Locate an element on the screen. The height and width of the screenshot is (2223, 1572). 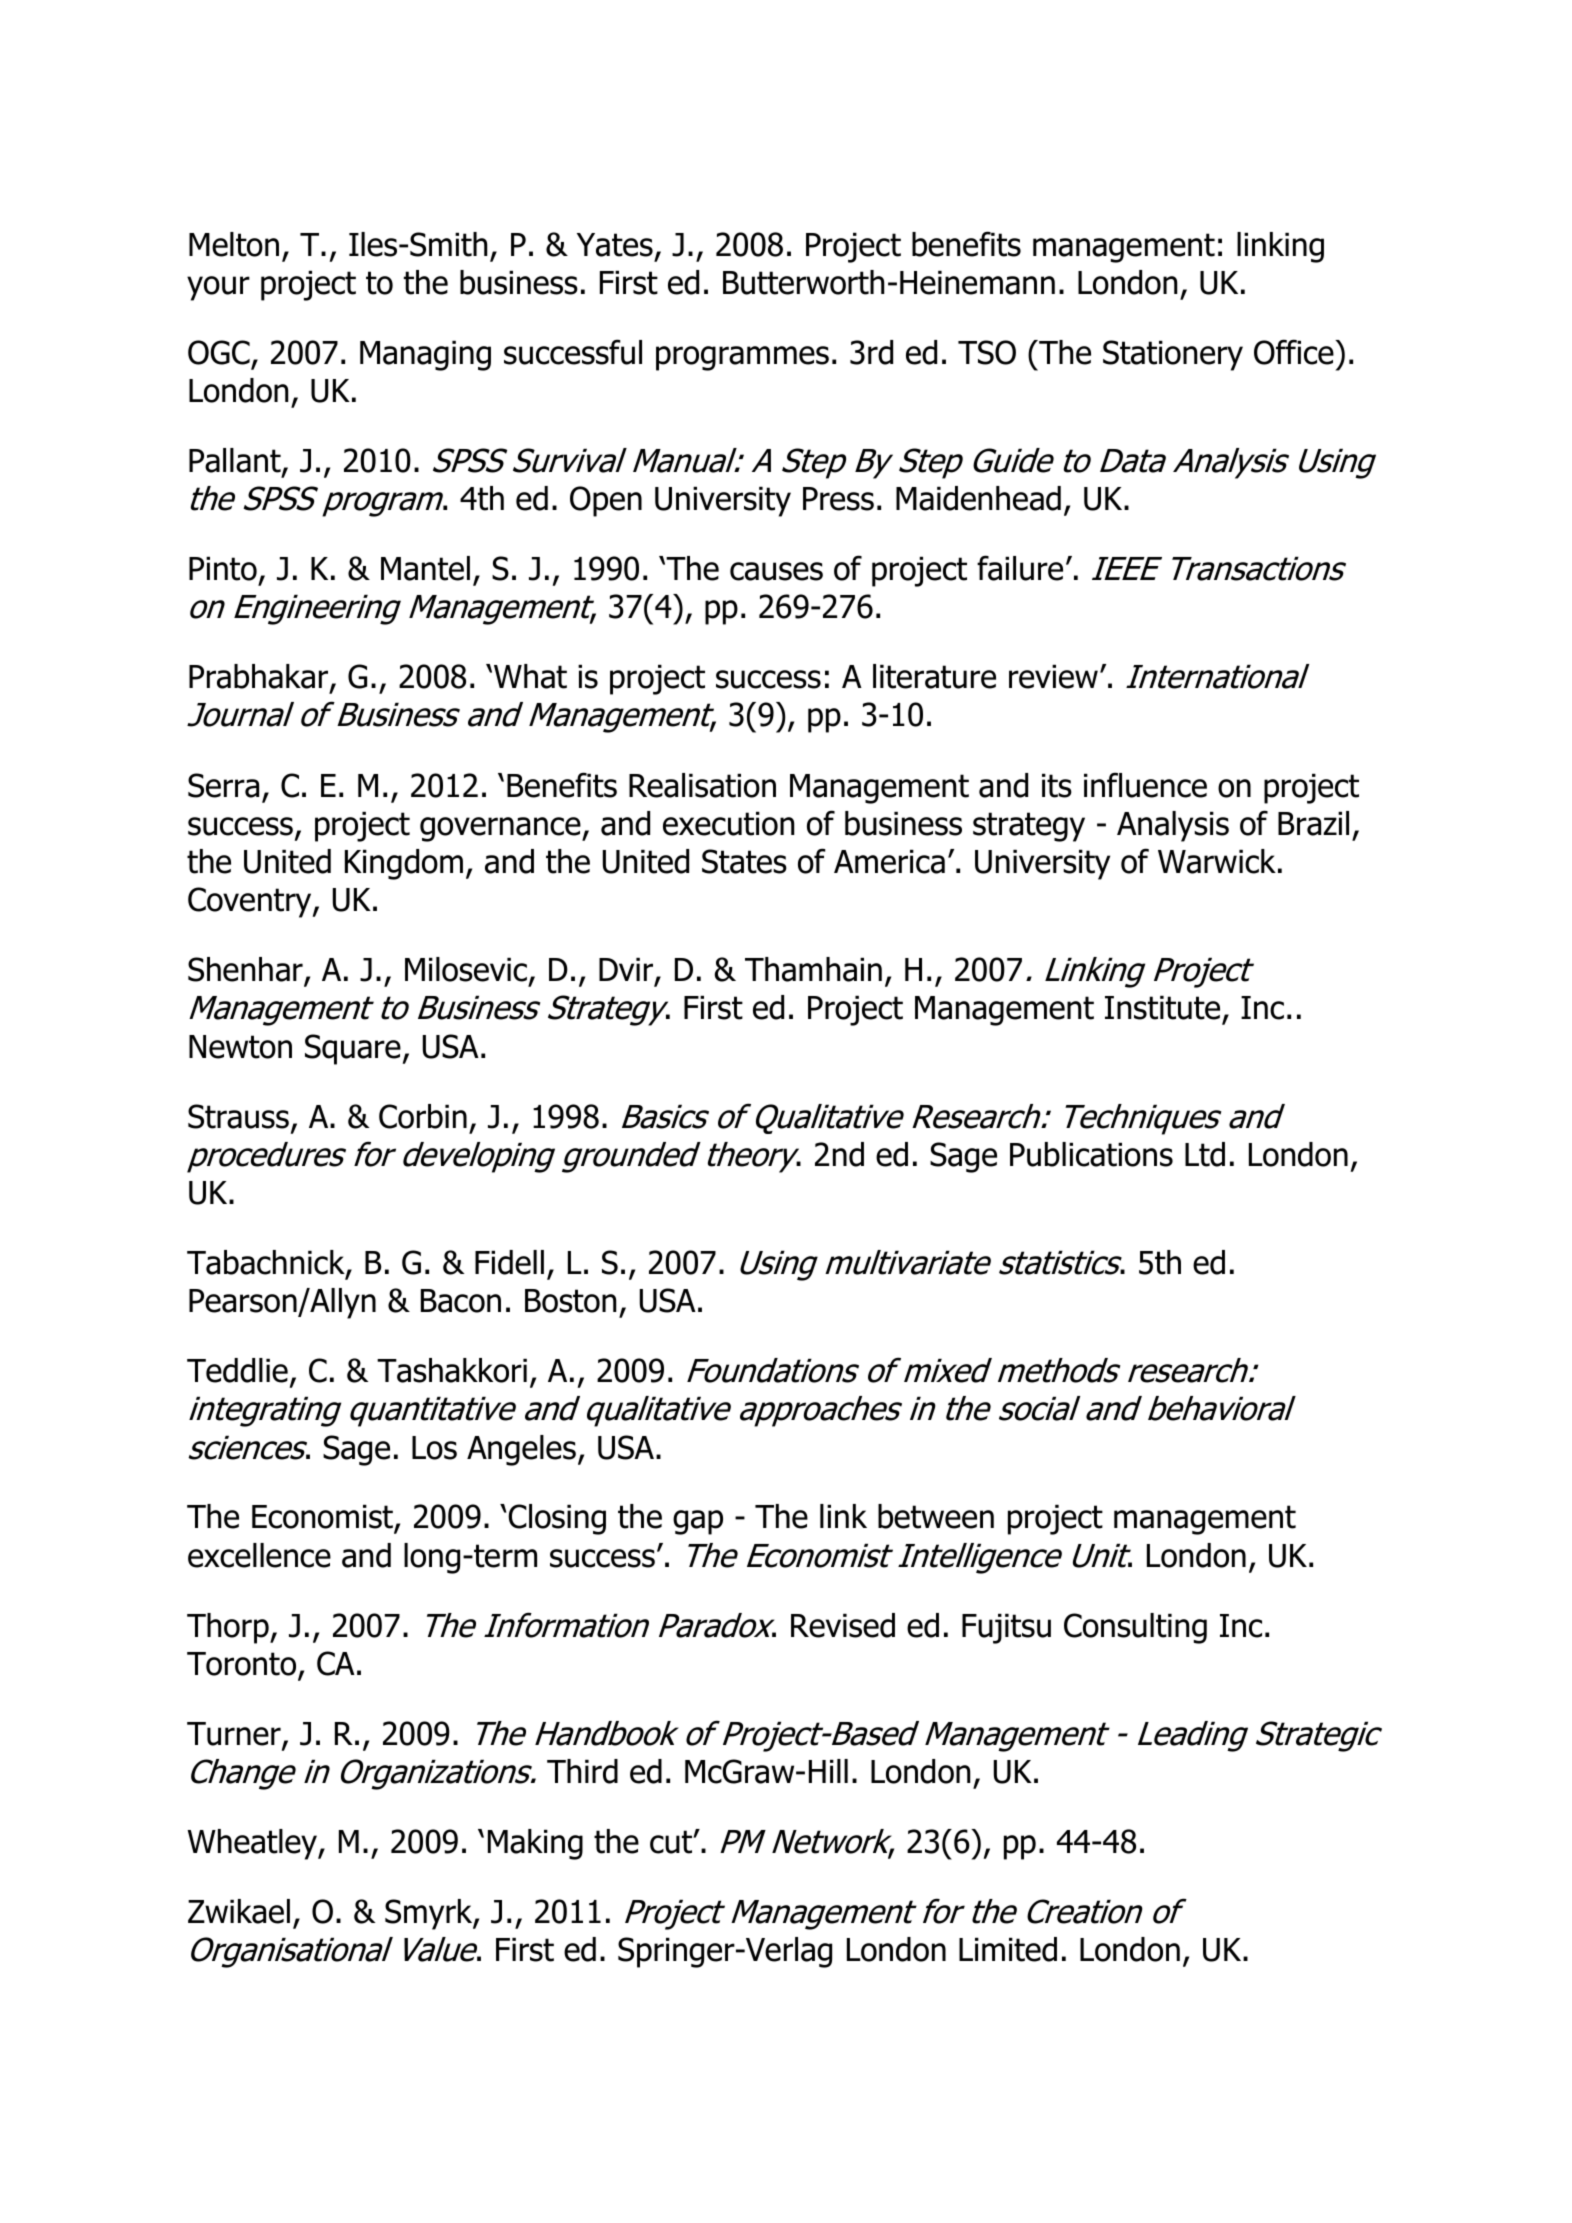
Ltd is located at coordinates (1205, 1154).
